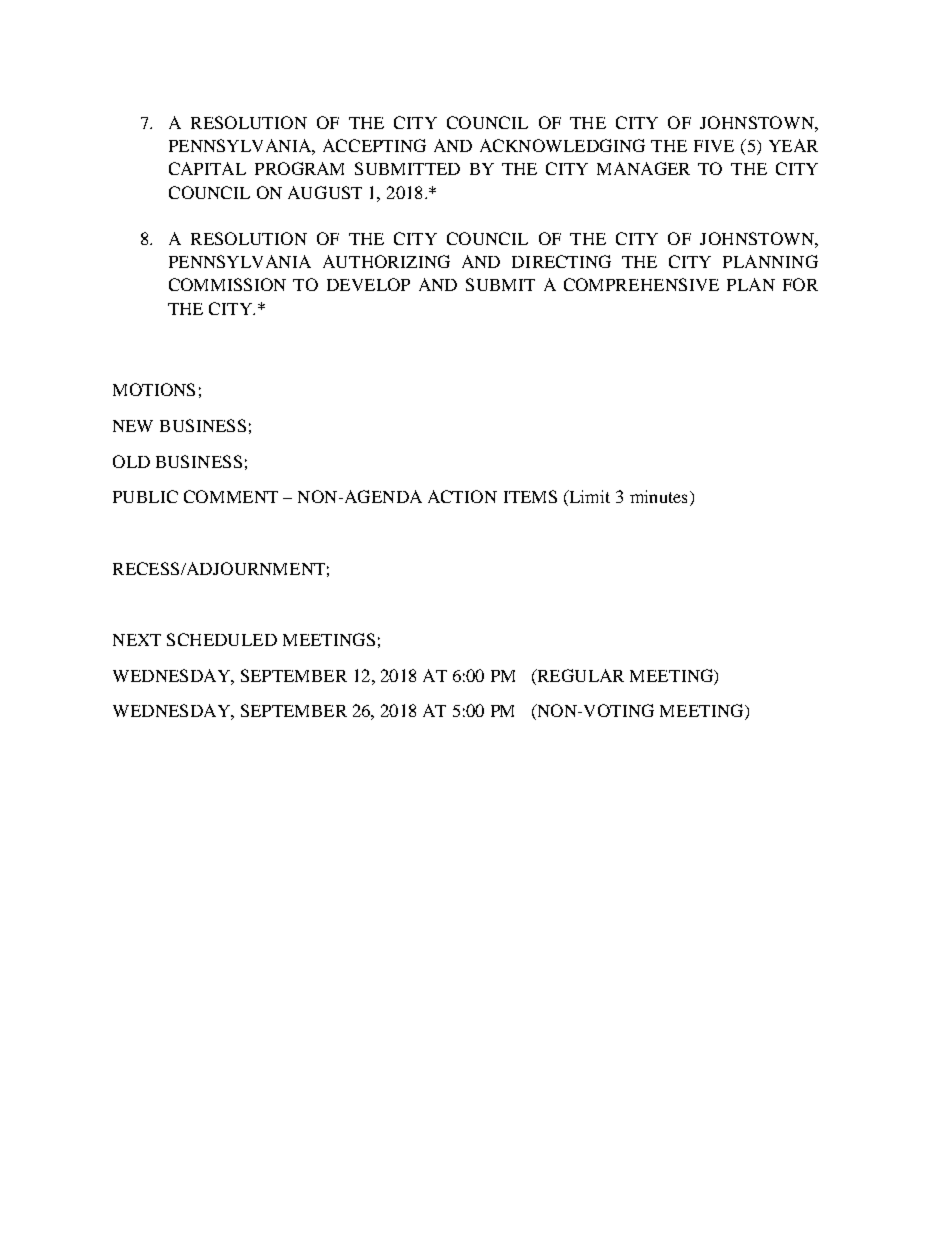 The image size is (952, 1233). I want to click on COMPREHENSIVE, so click(641, 284).
